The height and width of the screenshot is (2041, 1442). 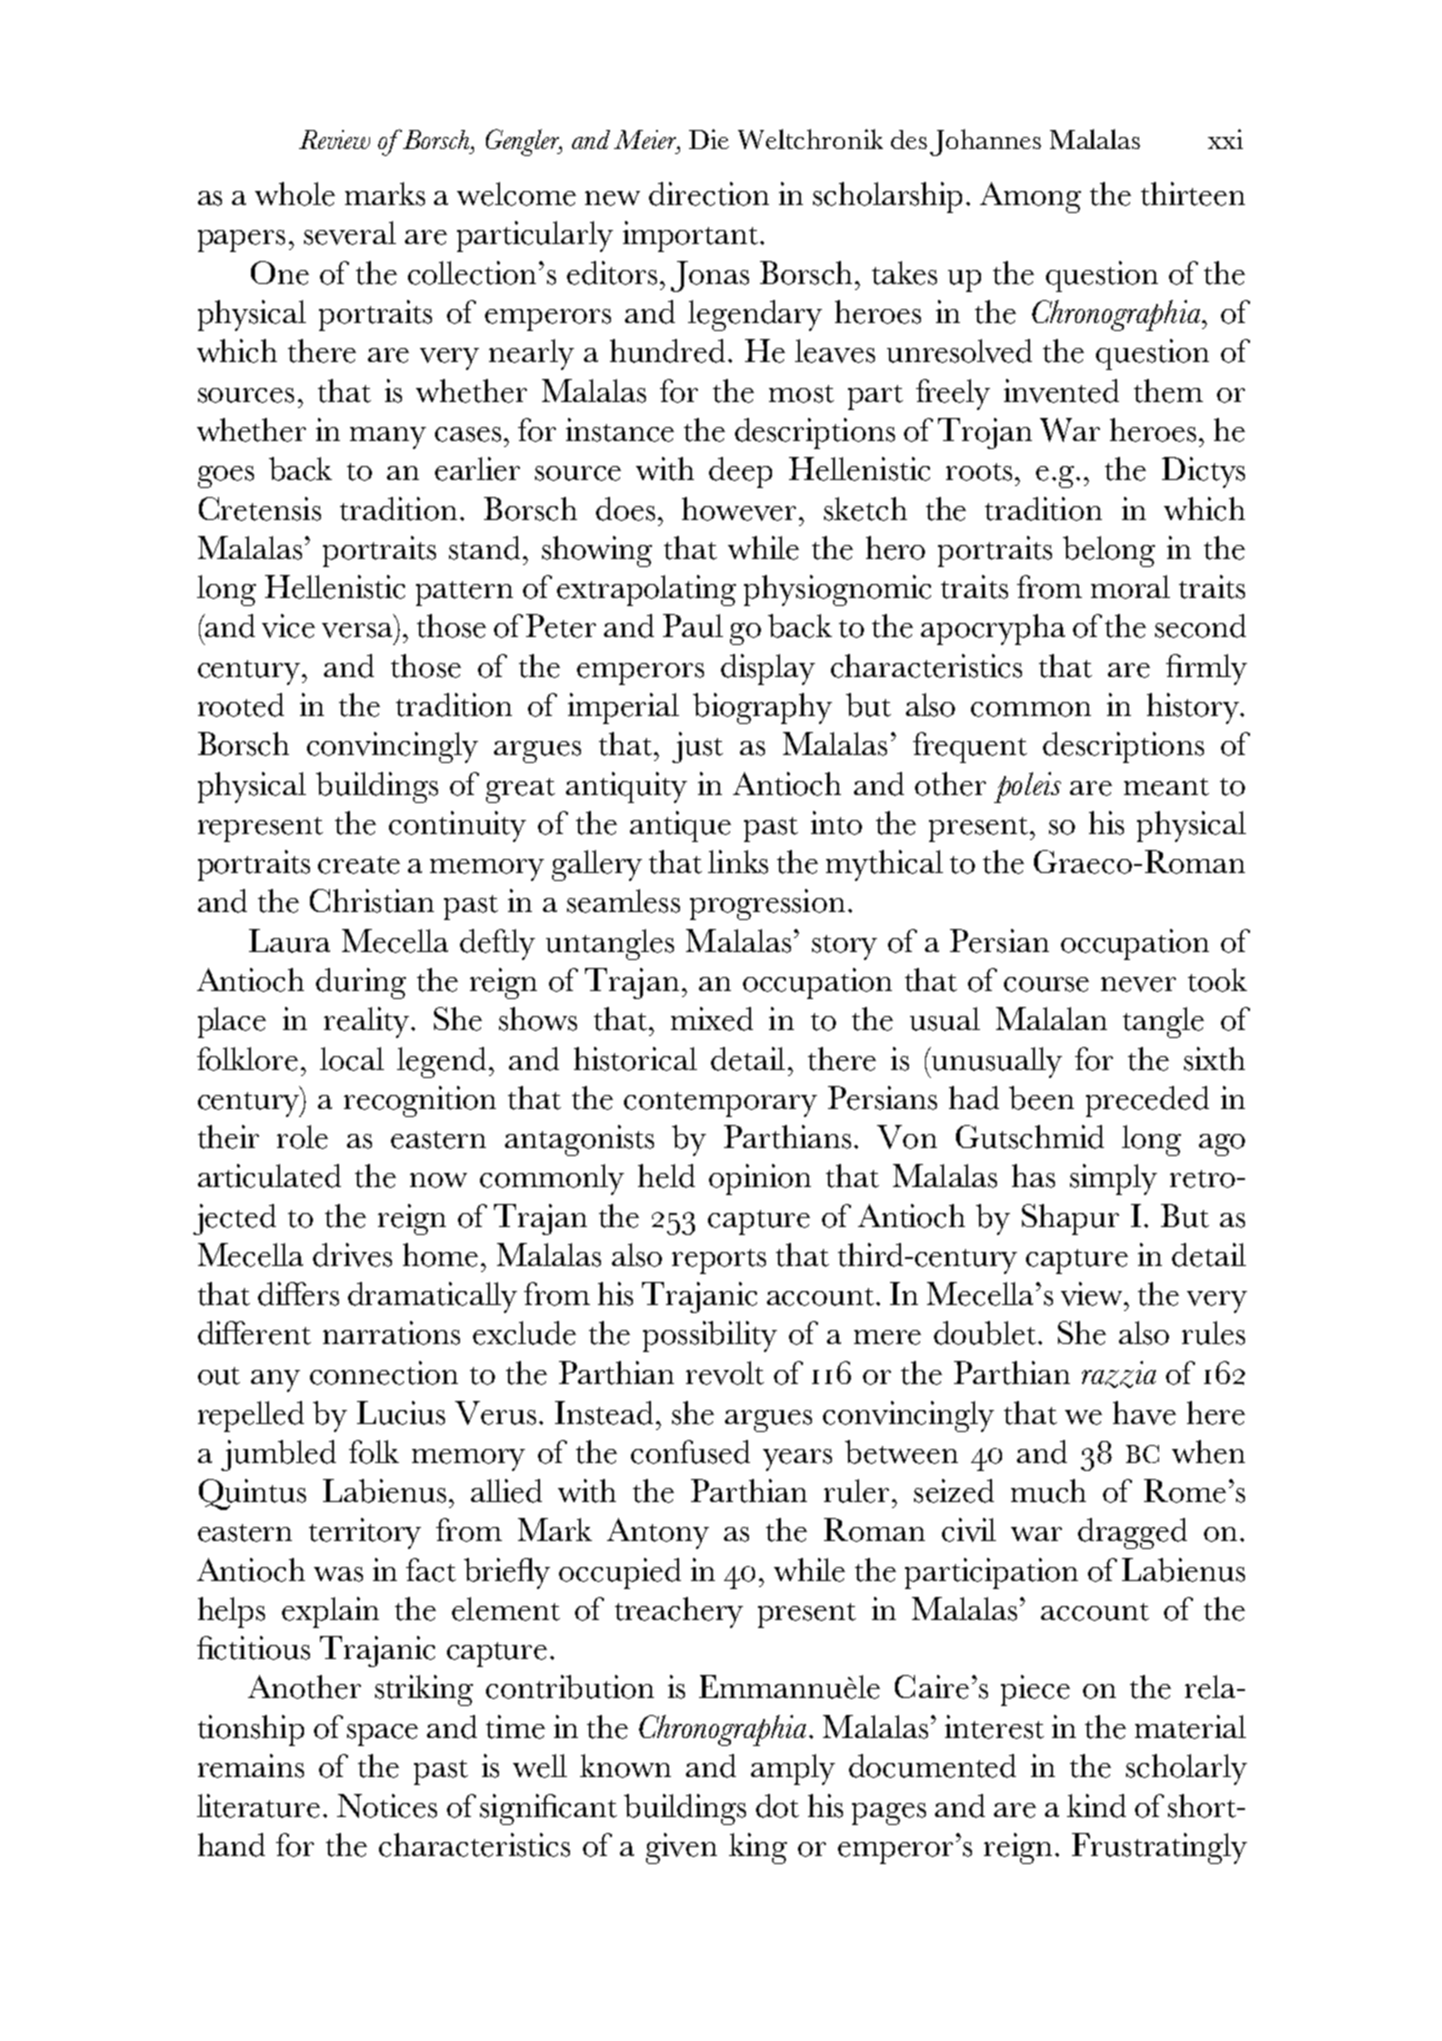 I want to click on Notices, so click(x=387, y=1806).
